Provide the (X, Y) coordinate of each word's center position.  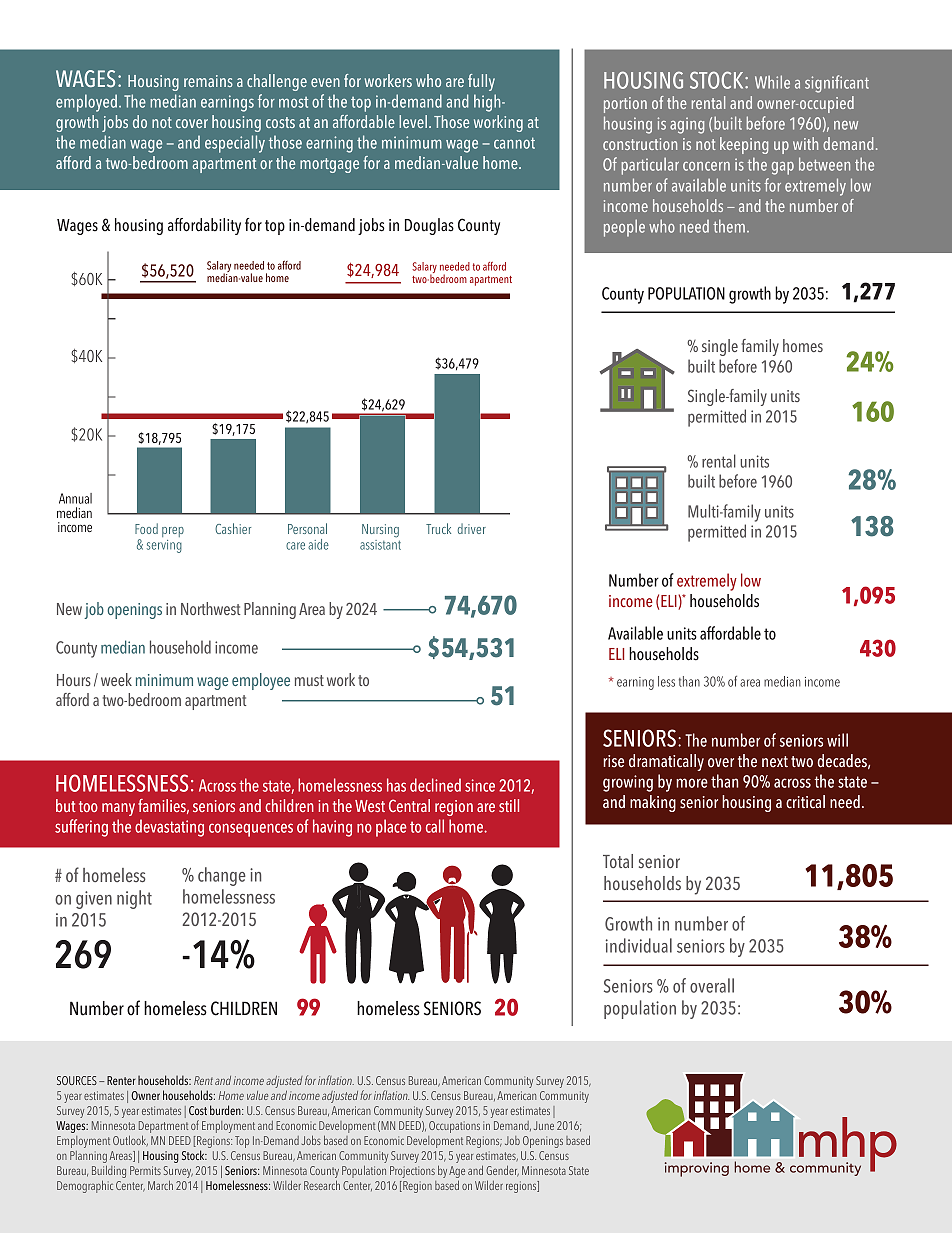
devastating (169, 828)
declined (435, 785)
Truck (438, 528)
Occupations (454, 1127)
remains (208, 81)
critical (805, 802)
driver (472, 528)
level (413, 121)
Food (146, 528)
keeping (744, 145)
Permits (145, 1170)
